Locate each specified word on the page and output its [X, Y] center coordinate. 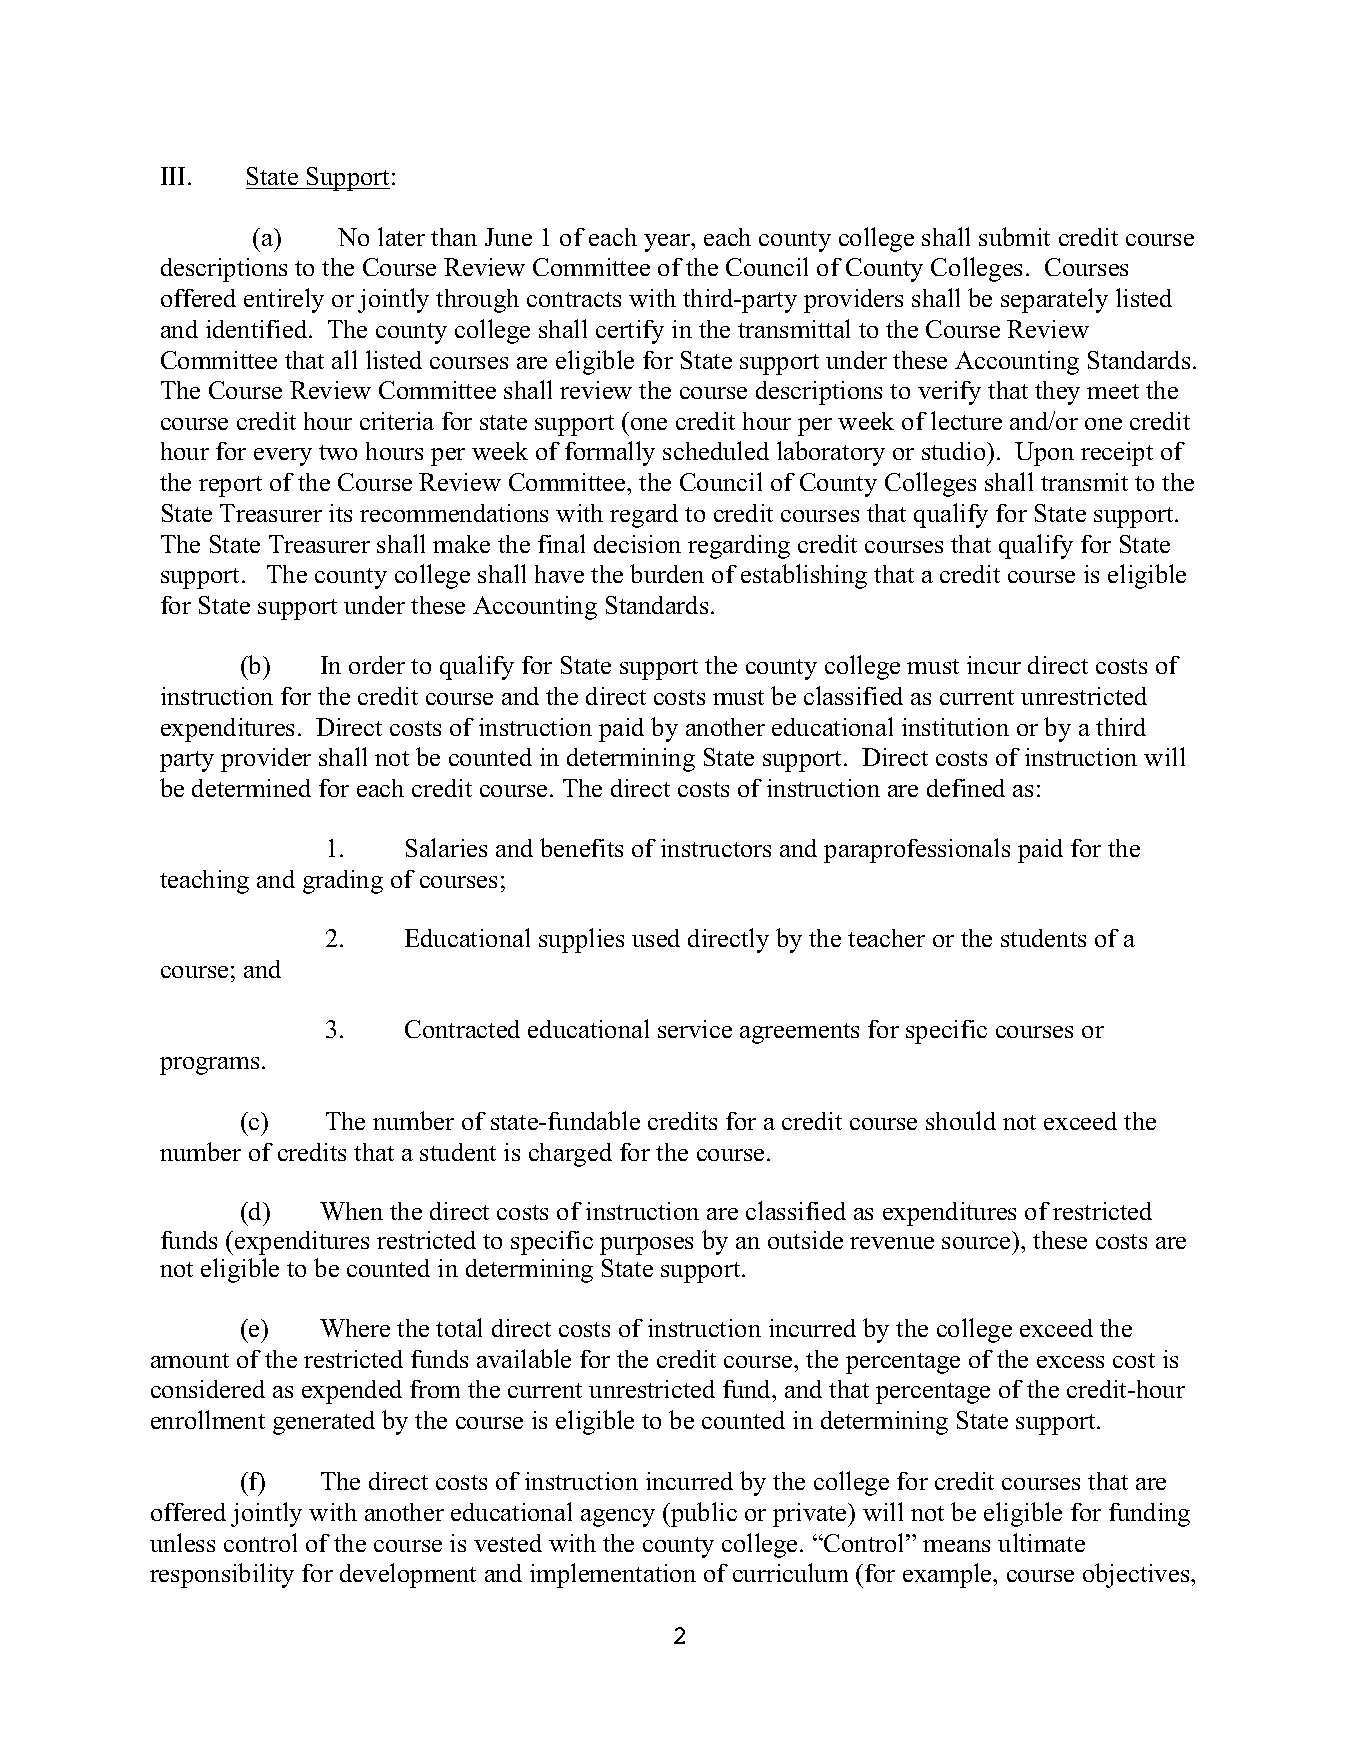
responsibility [222, 1575]
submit [1014, 236]
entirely [284, 300]
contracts [574, 299]
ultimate [1041, 1542]
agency [618, 1518]
